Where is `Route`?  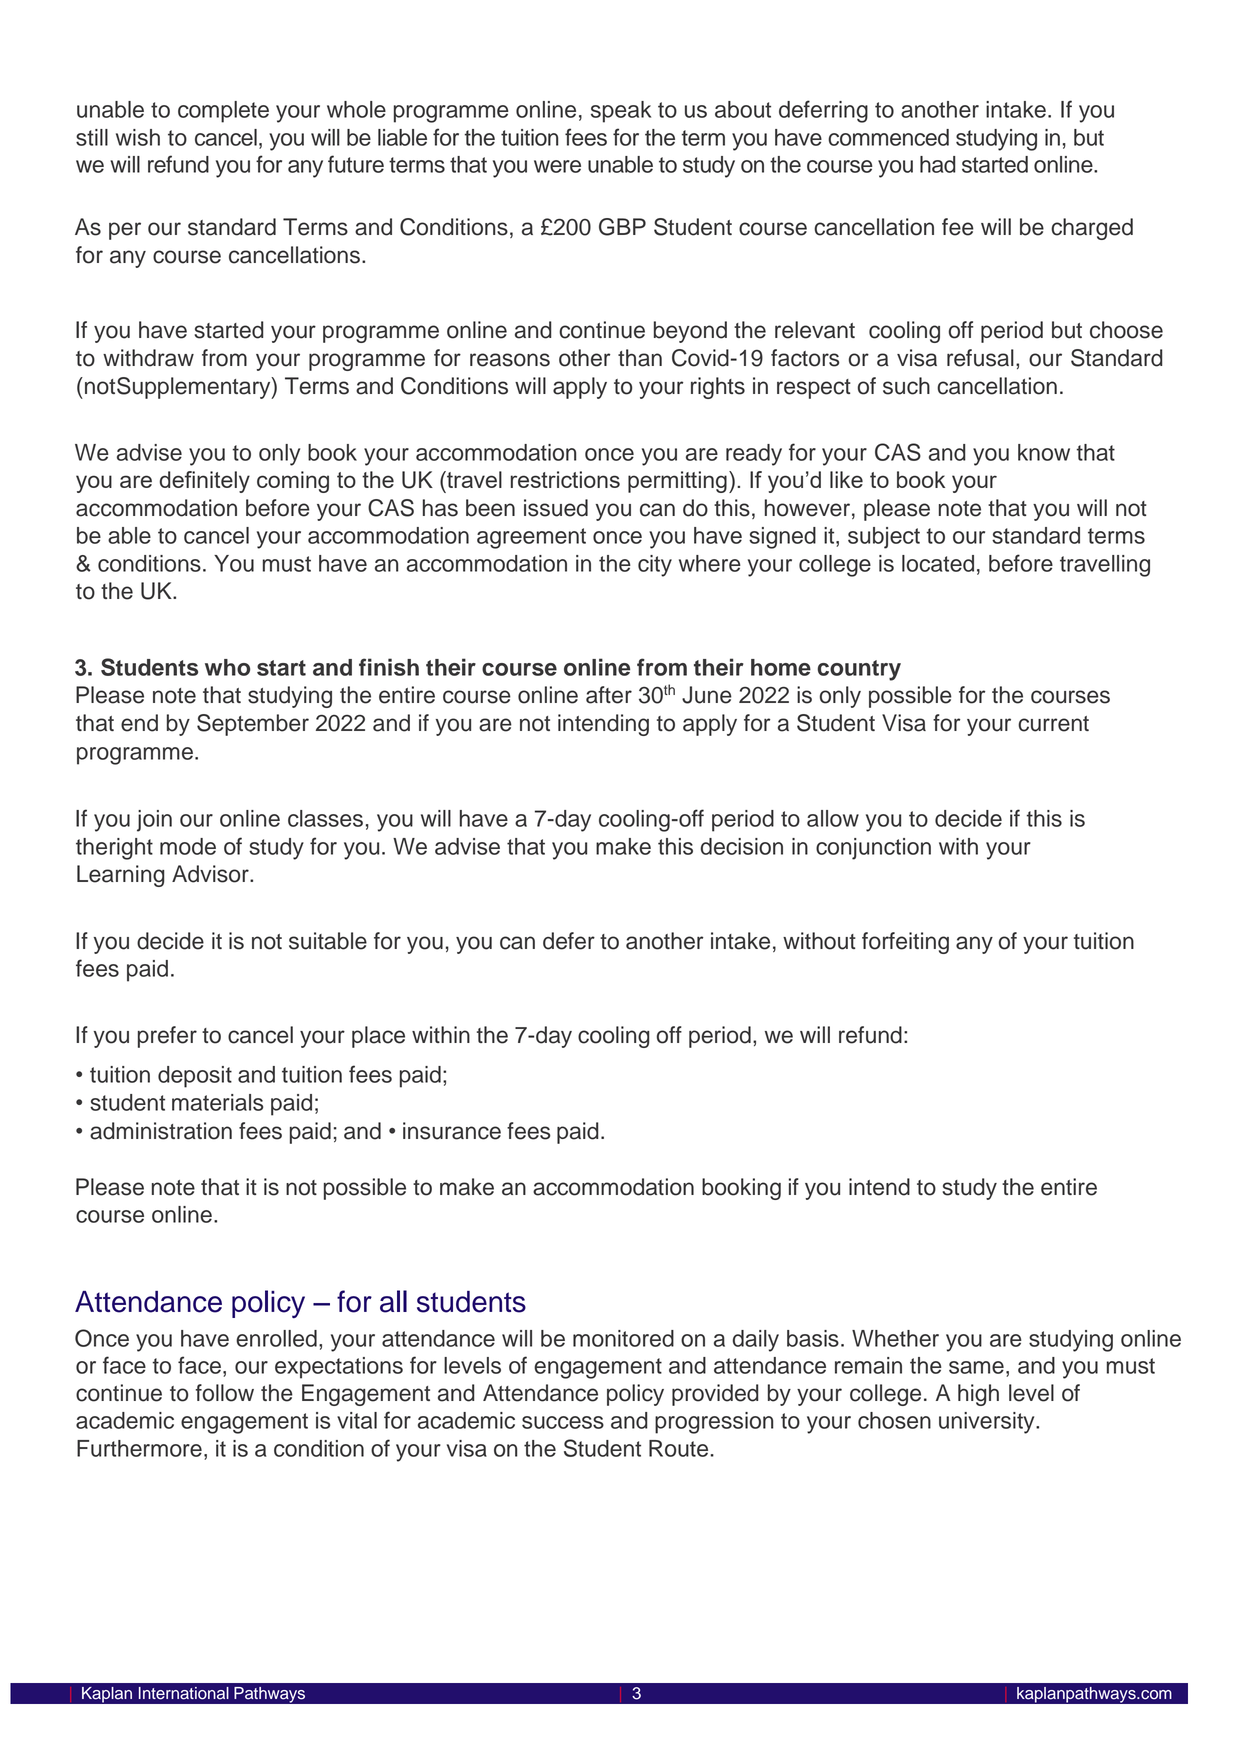 Route is located at coordinates (678, 1448).
